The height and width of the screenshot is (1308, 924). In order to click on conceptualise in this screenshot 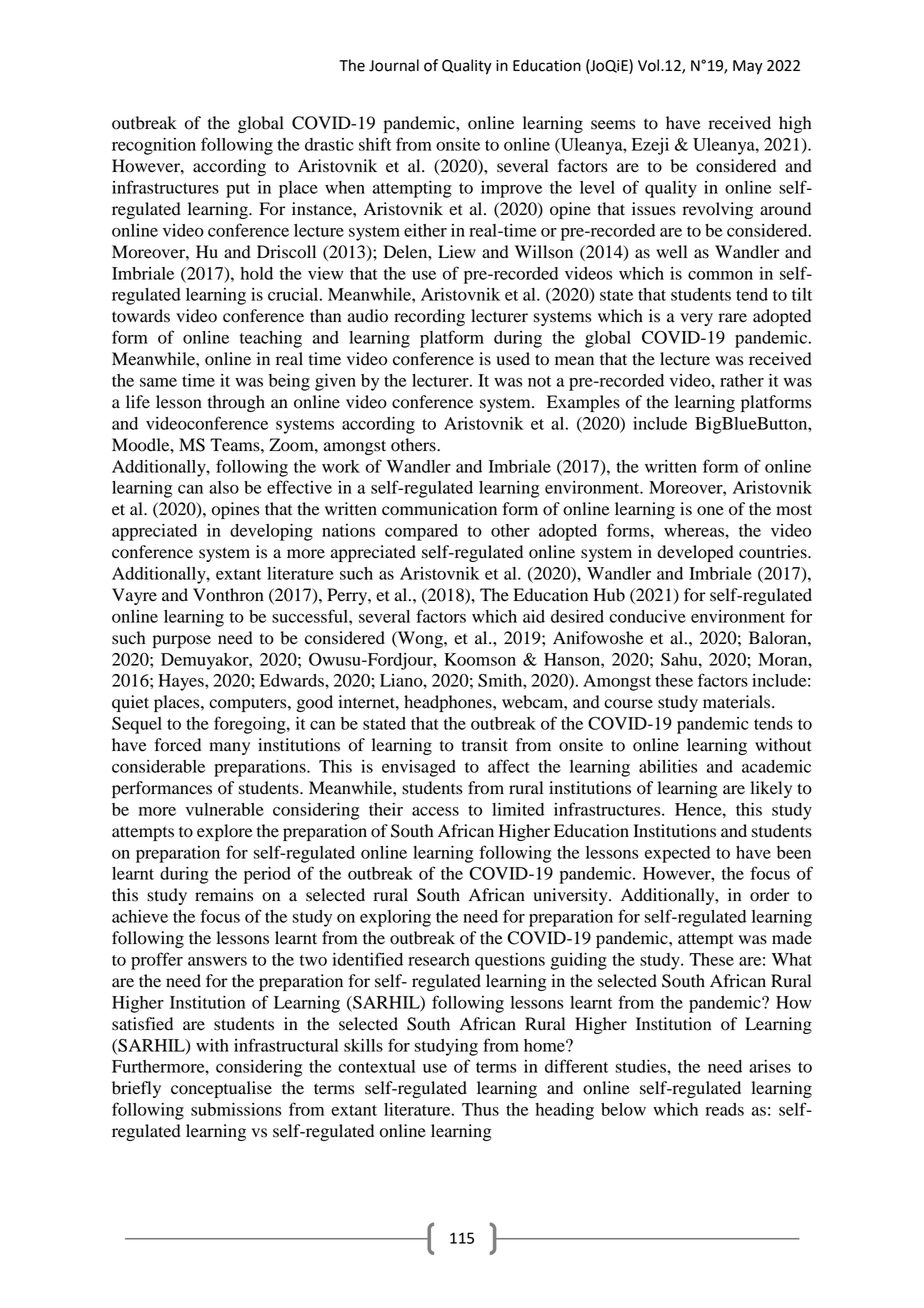, I will do `click(221, 1089)`.
